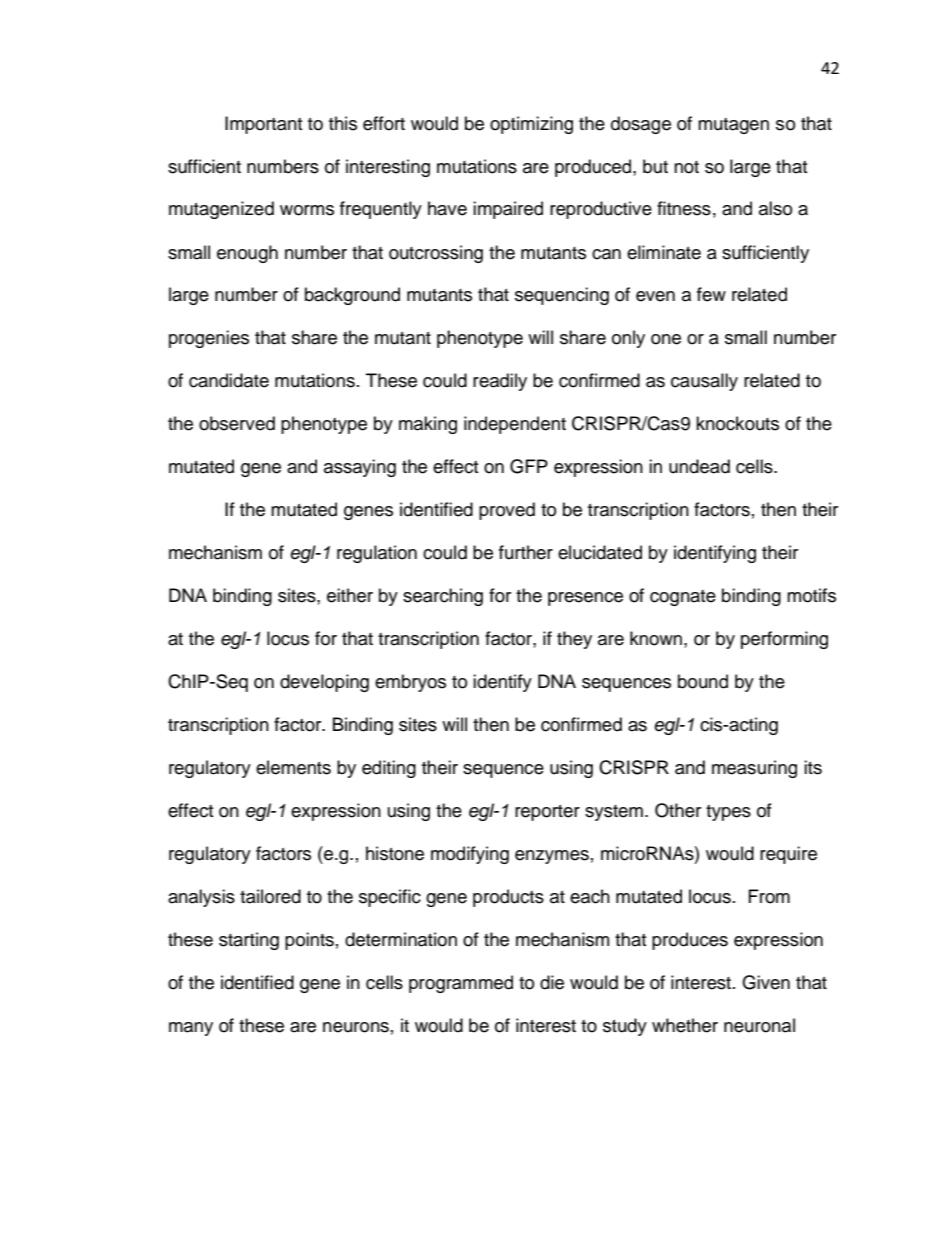  I want to click on programmed, so click(461, 984).
